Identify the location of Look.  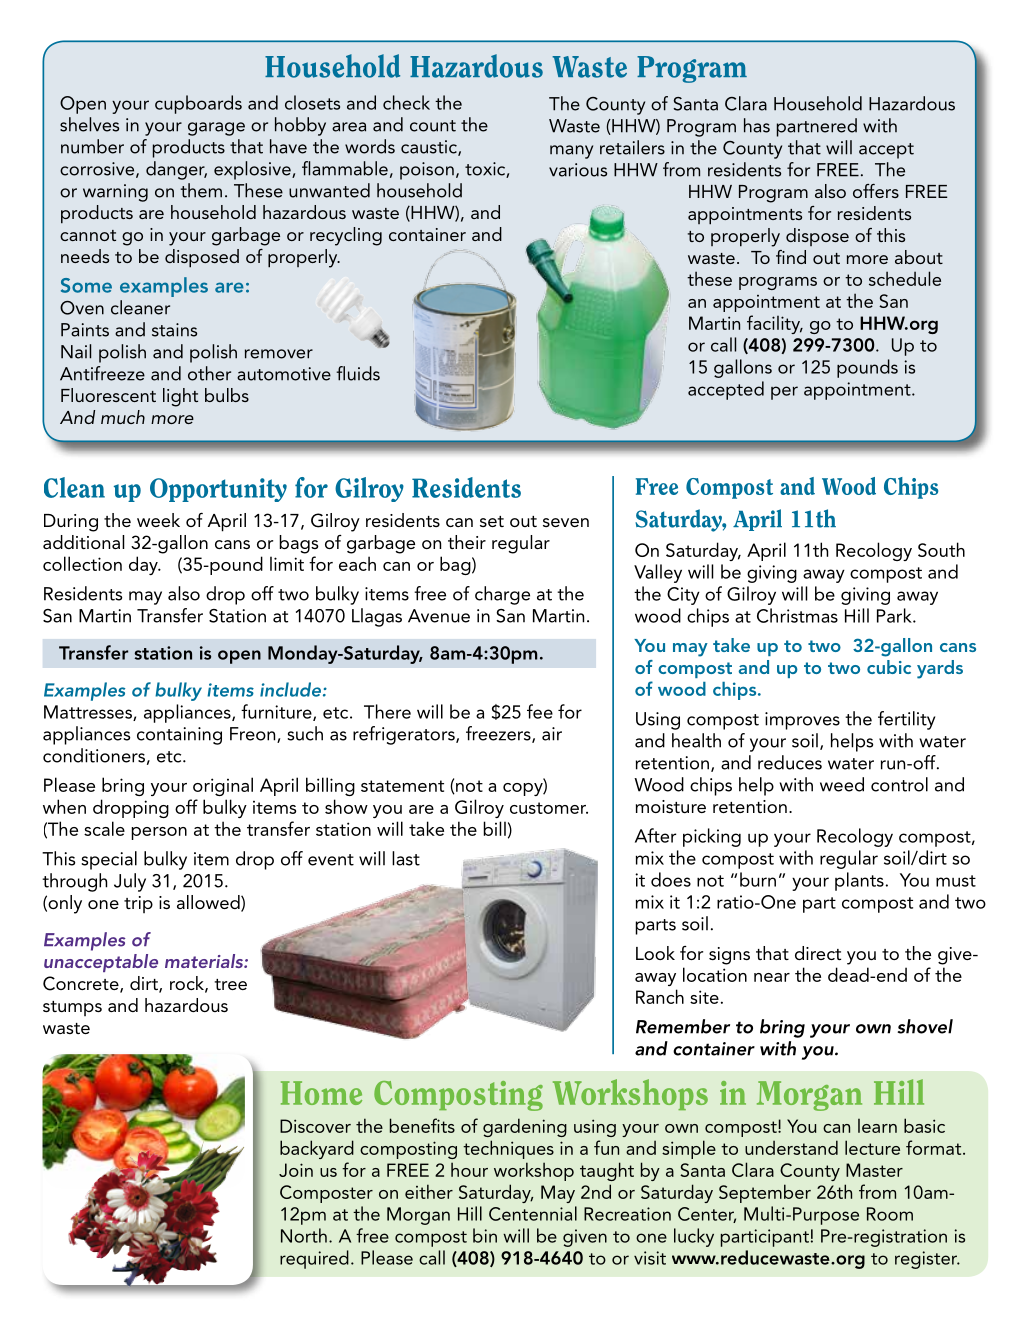
(655, 953).
